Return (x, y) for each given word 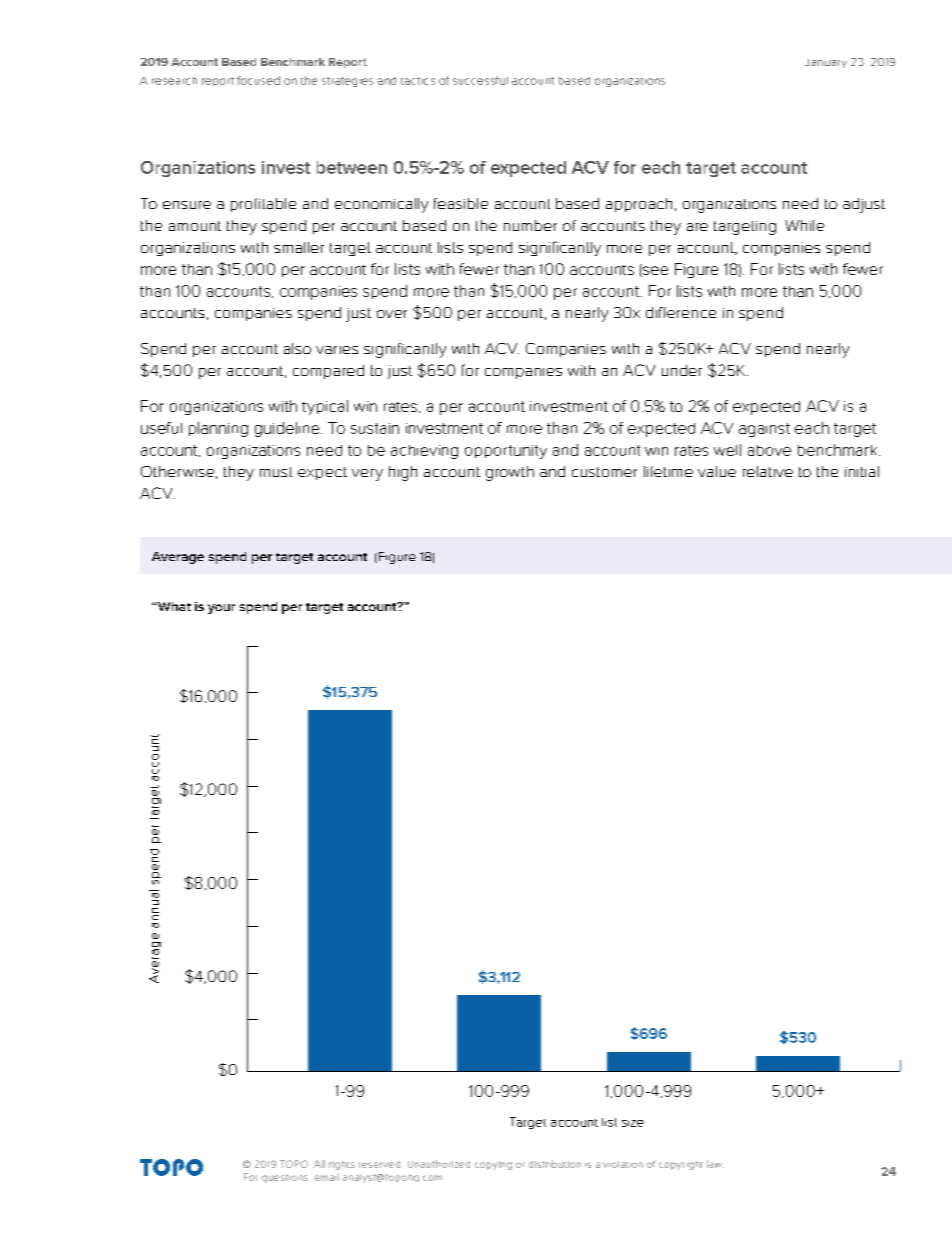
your (221, 609)
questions (285, 1178)
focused (258, 80)
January (826, 63)
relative (768, 471)
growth (510, 473)
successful (480, 80)
